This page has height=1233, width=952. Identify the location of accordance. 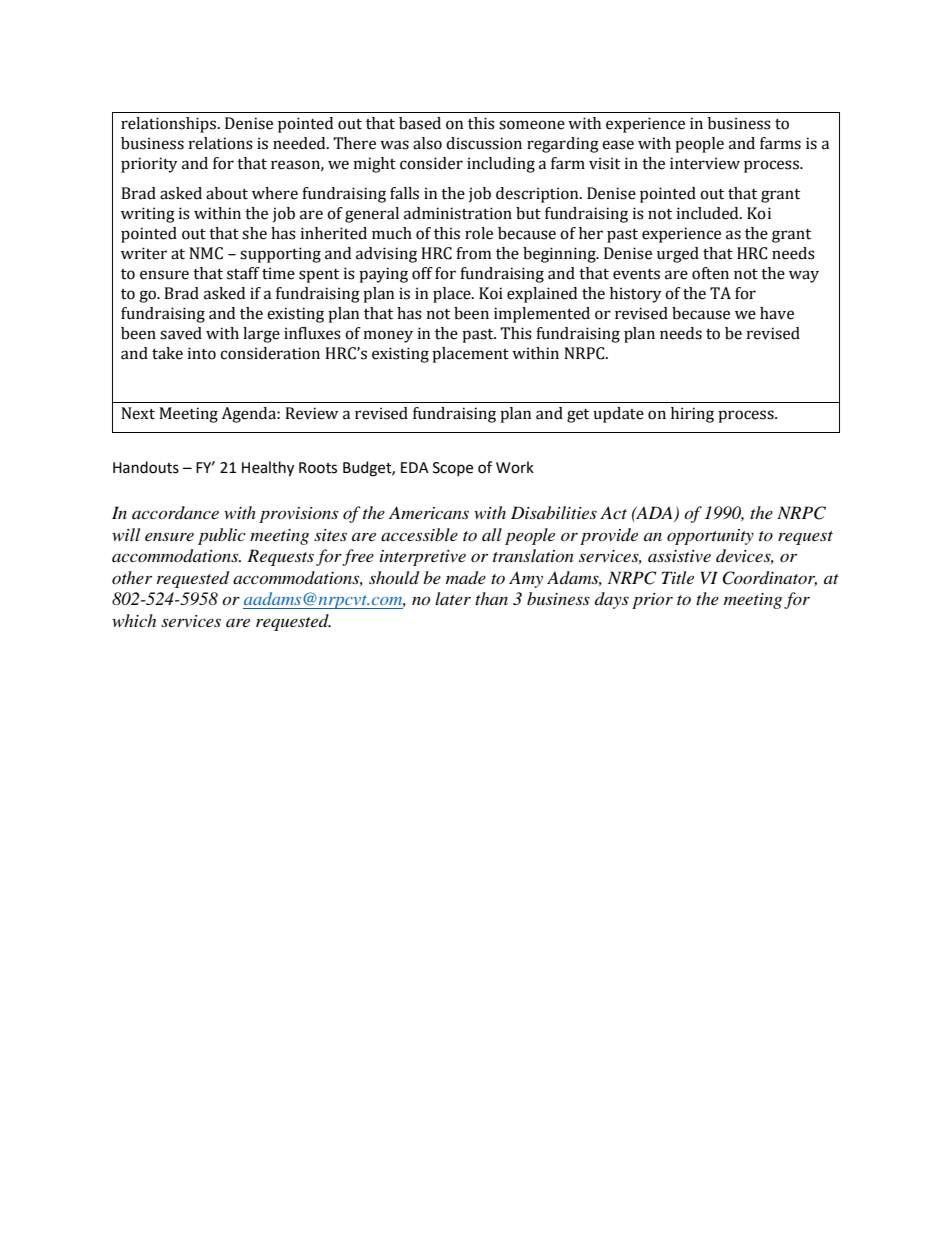
(175, 512).
